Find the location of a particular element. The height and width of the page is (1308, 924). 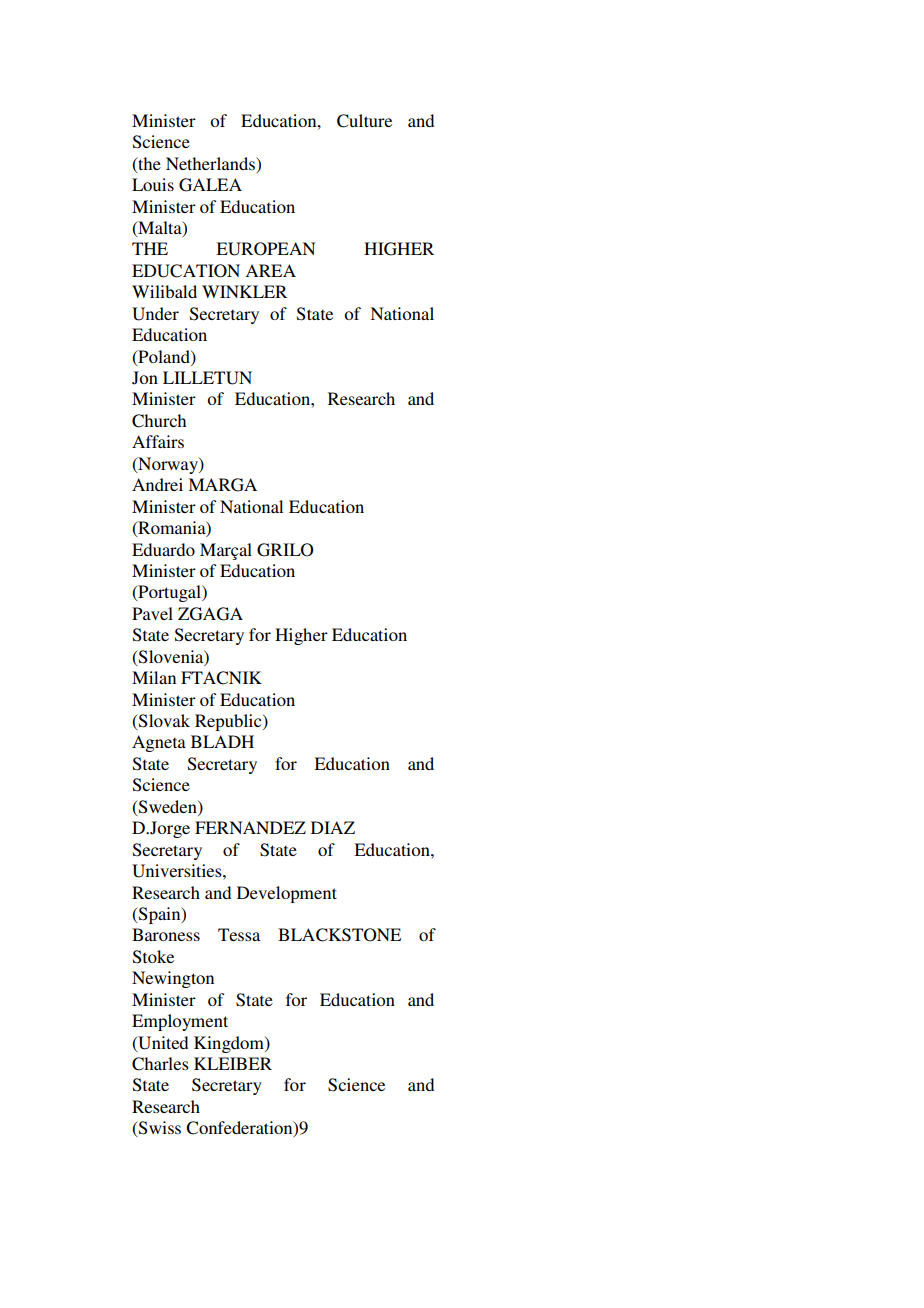

DIAZ is located at coordinates (333, 827).
